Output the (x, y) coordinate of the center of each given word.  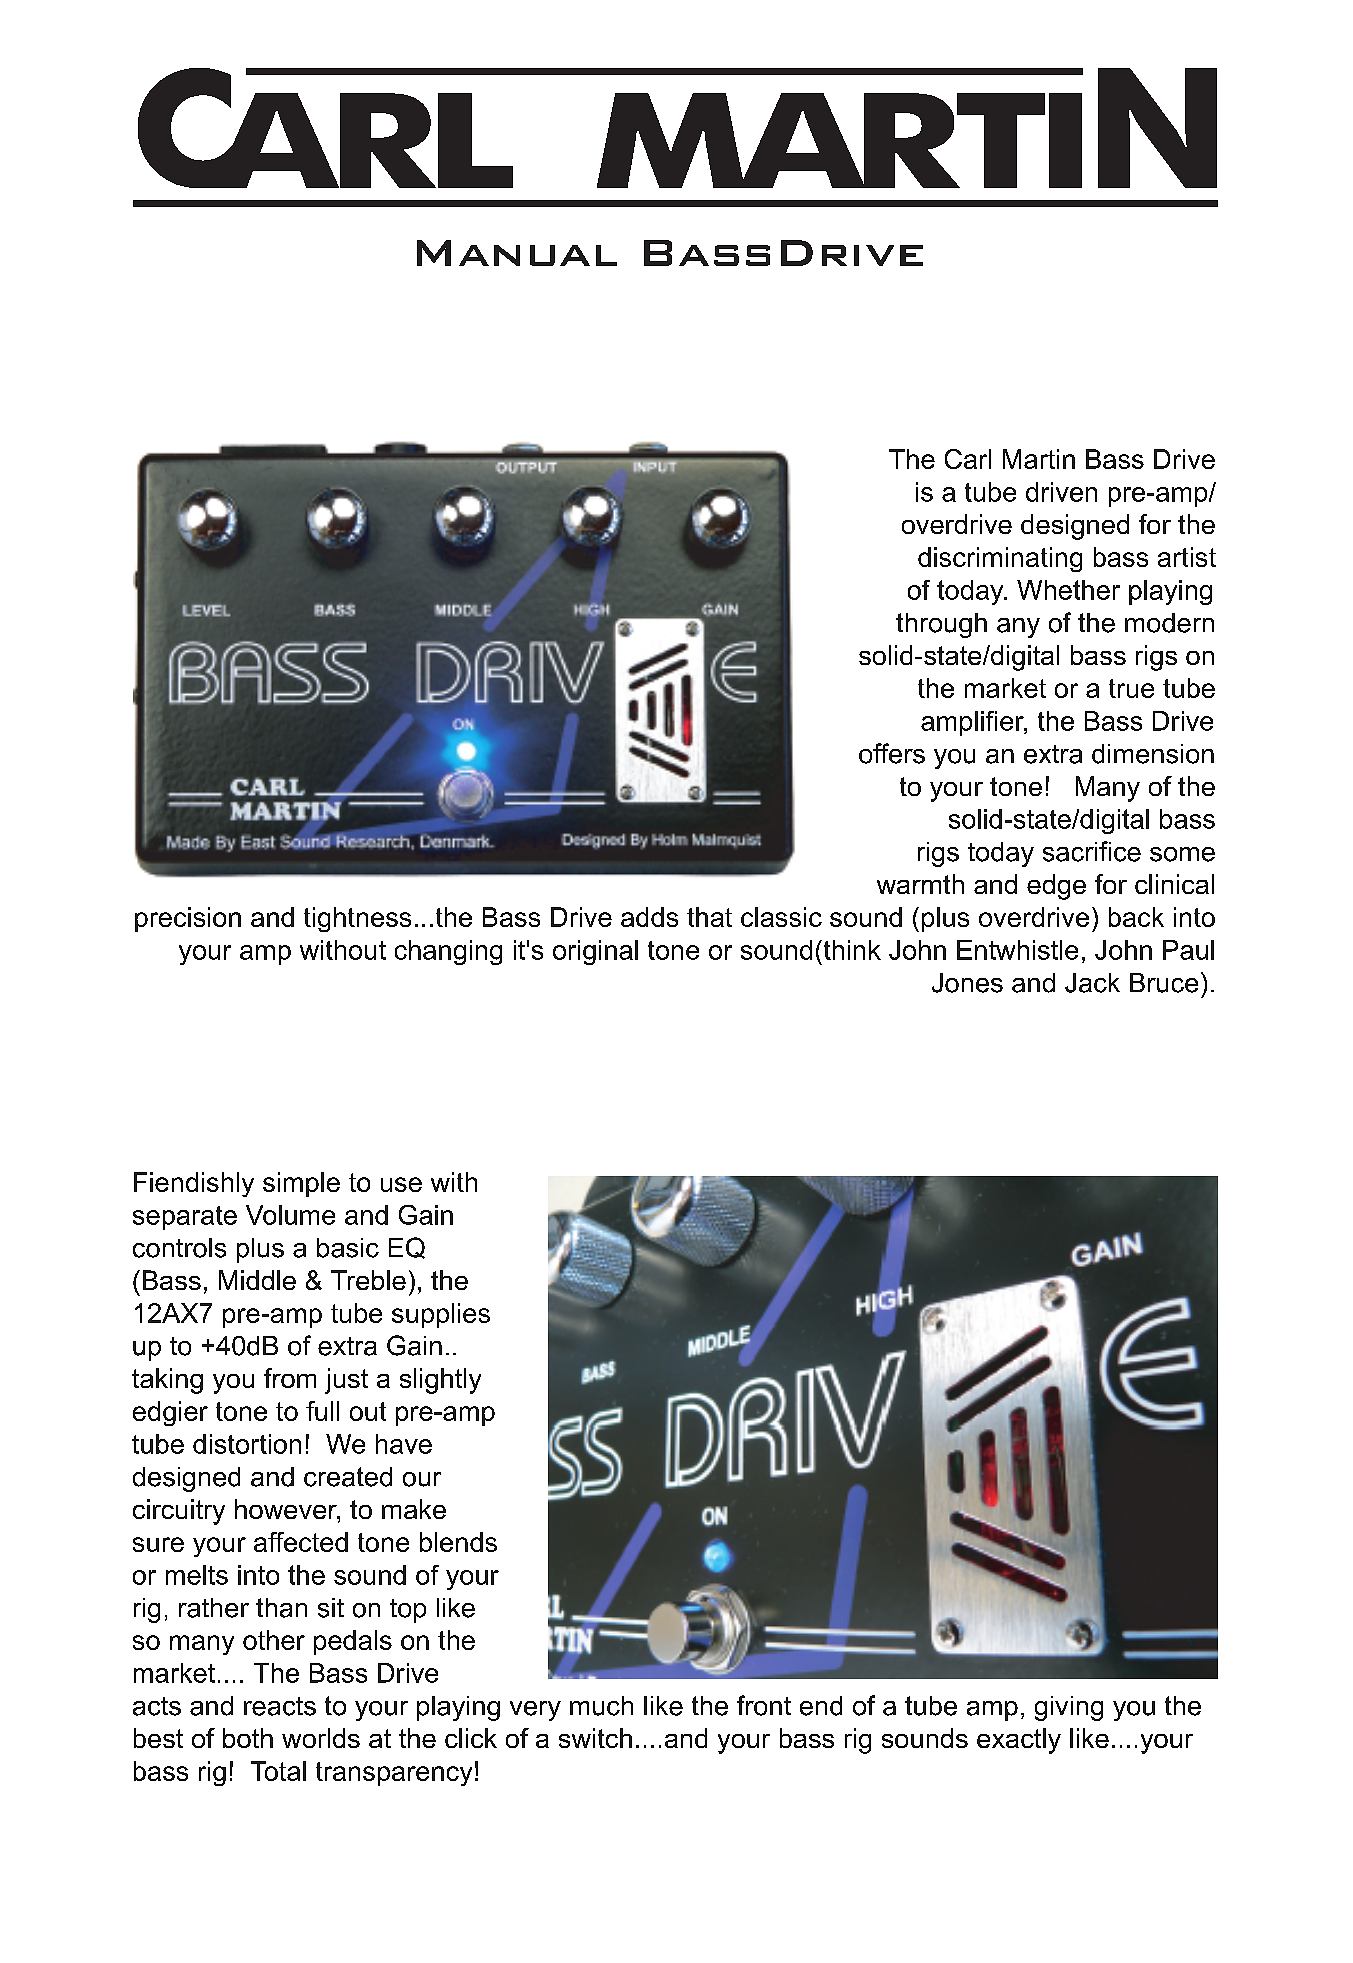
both (248, 1738)
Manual (517, 253)
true (1131, 688)
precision (188, 919)
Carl (968, 459)
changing (448, 952)
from (290, 1378)
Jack (1092, 983)
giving (1069, 1708)
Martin (1039, 459)
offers (892, 753)
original (595, 952)
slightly (440, 1381)
